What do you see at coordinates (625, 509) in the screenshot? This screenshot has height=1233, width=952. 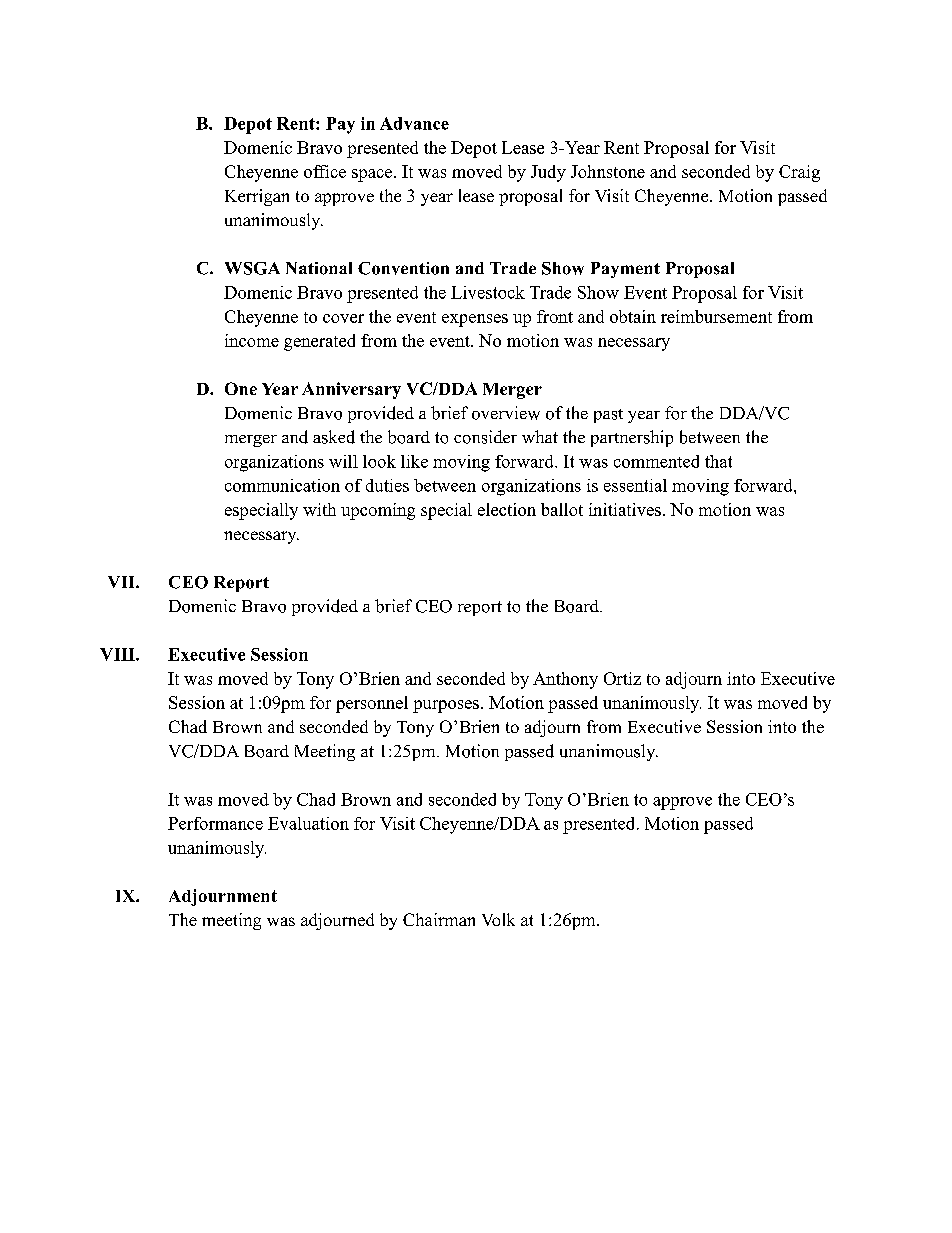 I see `initiatives` at bounding box center [625, 509].
